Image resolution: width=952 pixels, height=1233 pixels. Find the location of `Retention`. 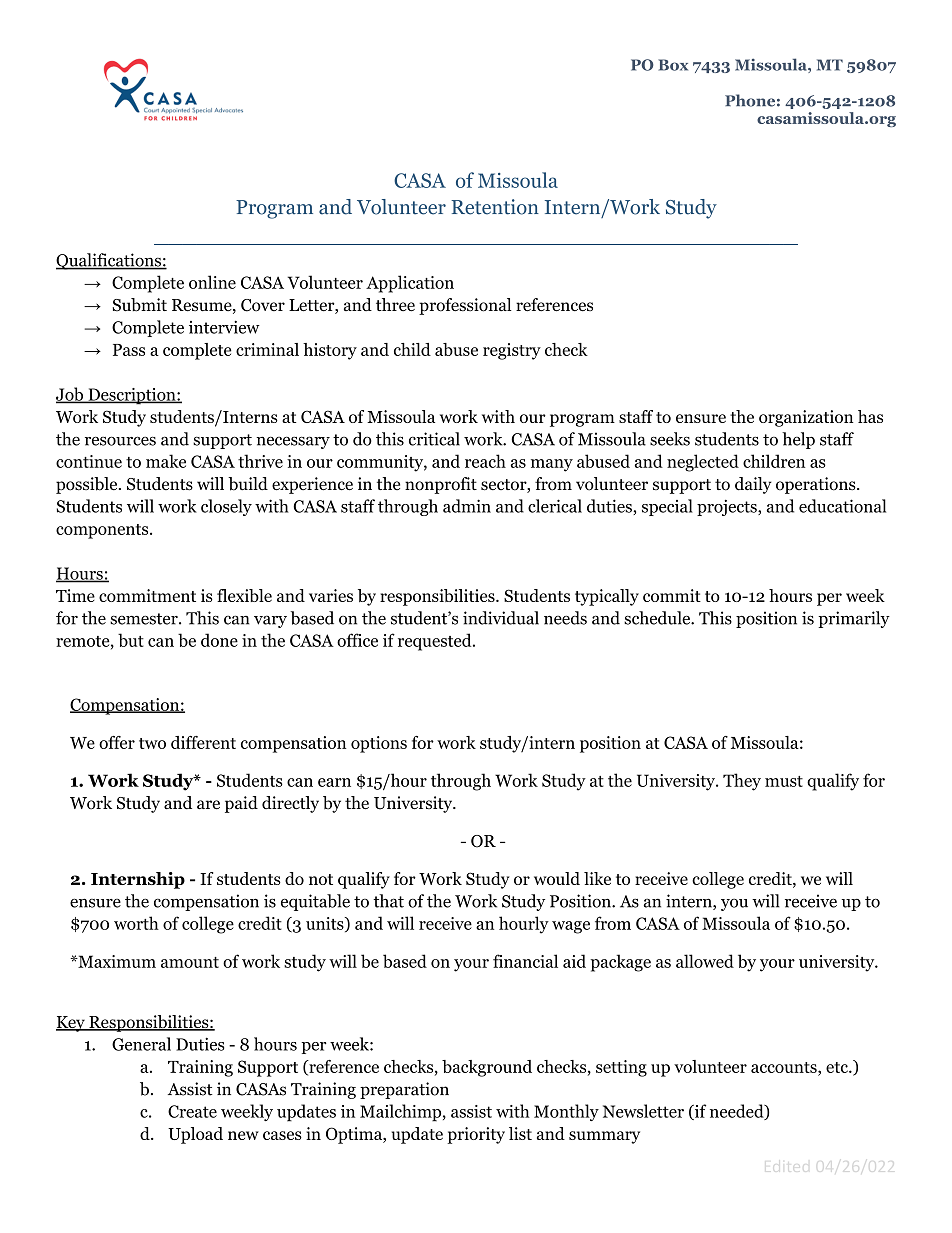

Retention is located at coordinates (495, 207).
